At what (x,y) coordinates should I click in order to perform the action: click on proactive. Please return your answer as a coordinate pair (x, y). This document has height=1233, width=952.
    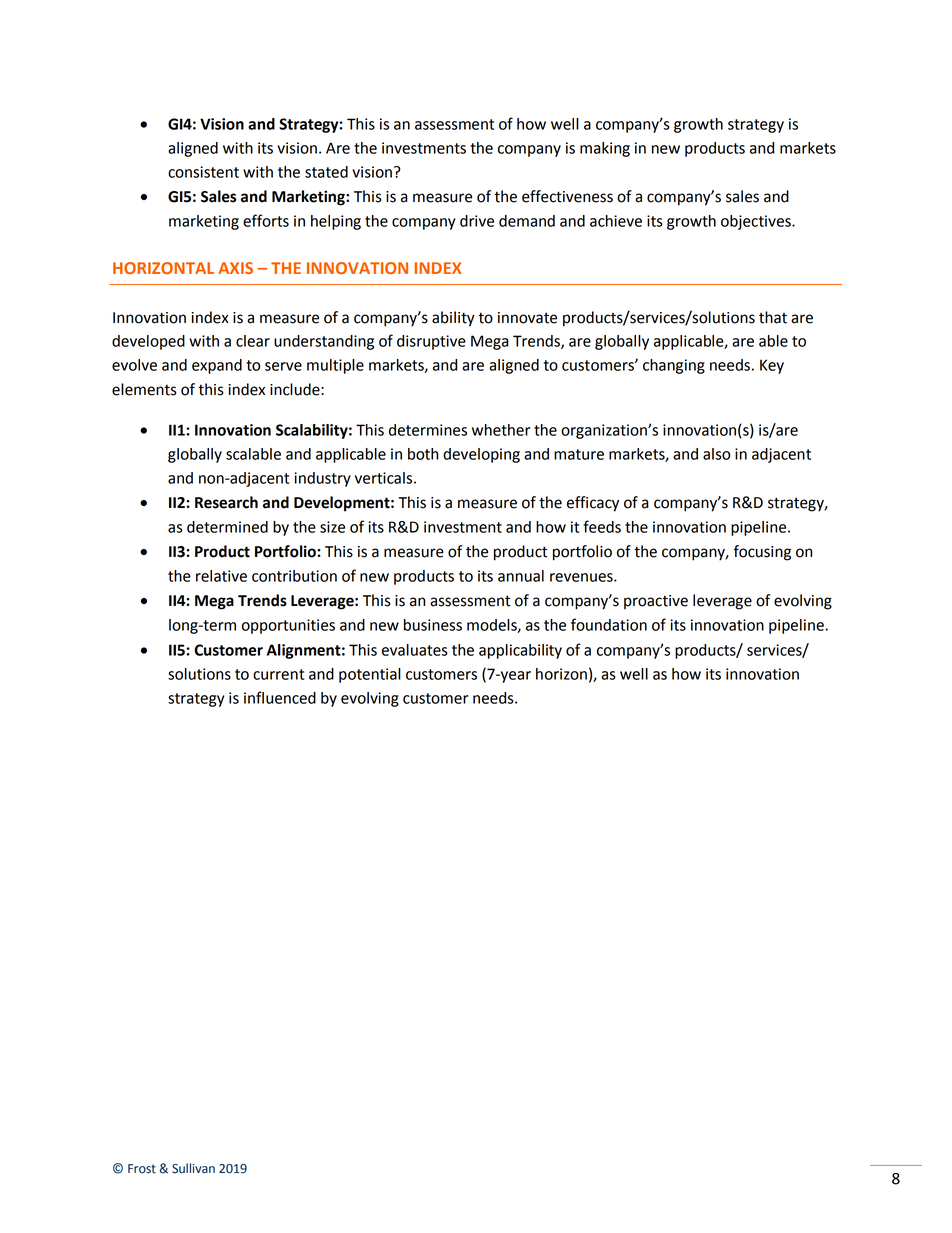
    Looking at the image, I should click on (656, 602).
